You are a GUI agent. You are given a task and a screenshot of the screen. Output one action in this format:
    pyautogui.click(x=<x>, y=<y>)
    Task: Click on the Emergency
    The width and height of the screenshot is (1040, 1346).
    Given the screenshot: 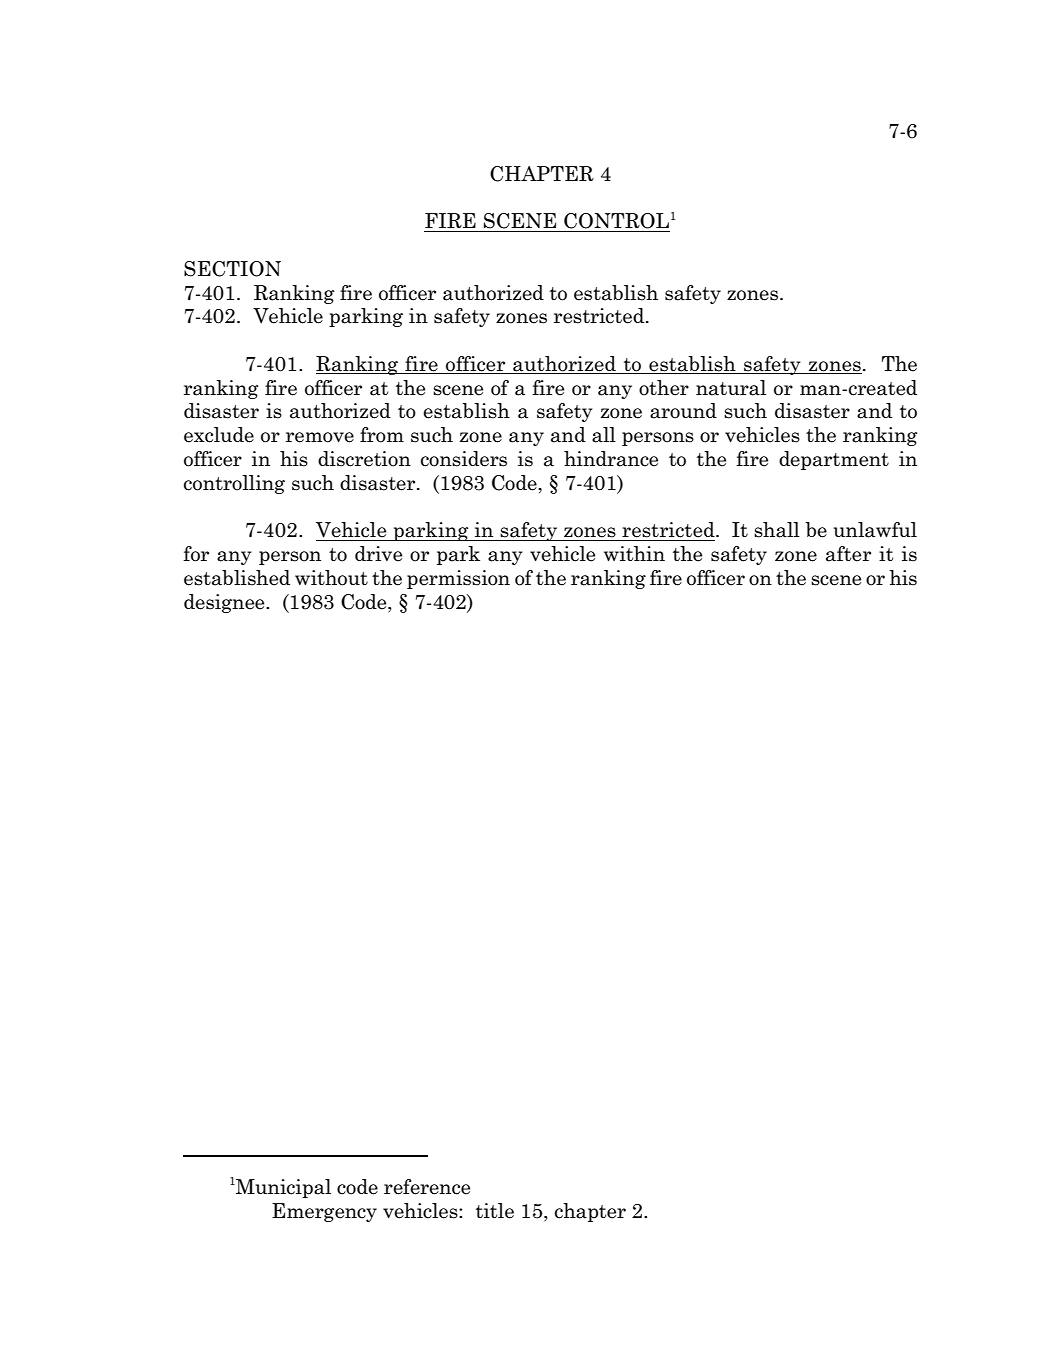 What is the action you would take?
    pyautogui.click(x=324, y=1212)
